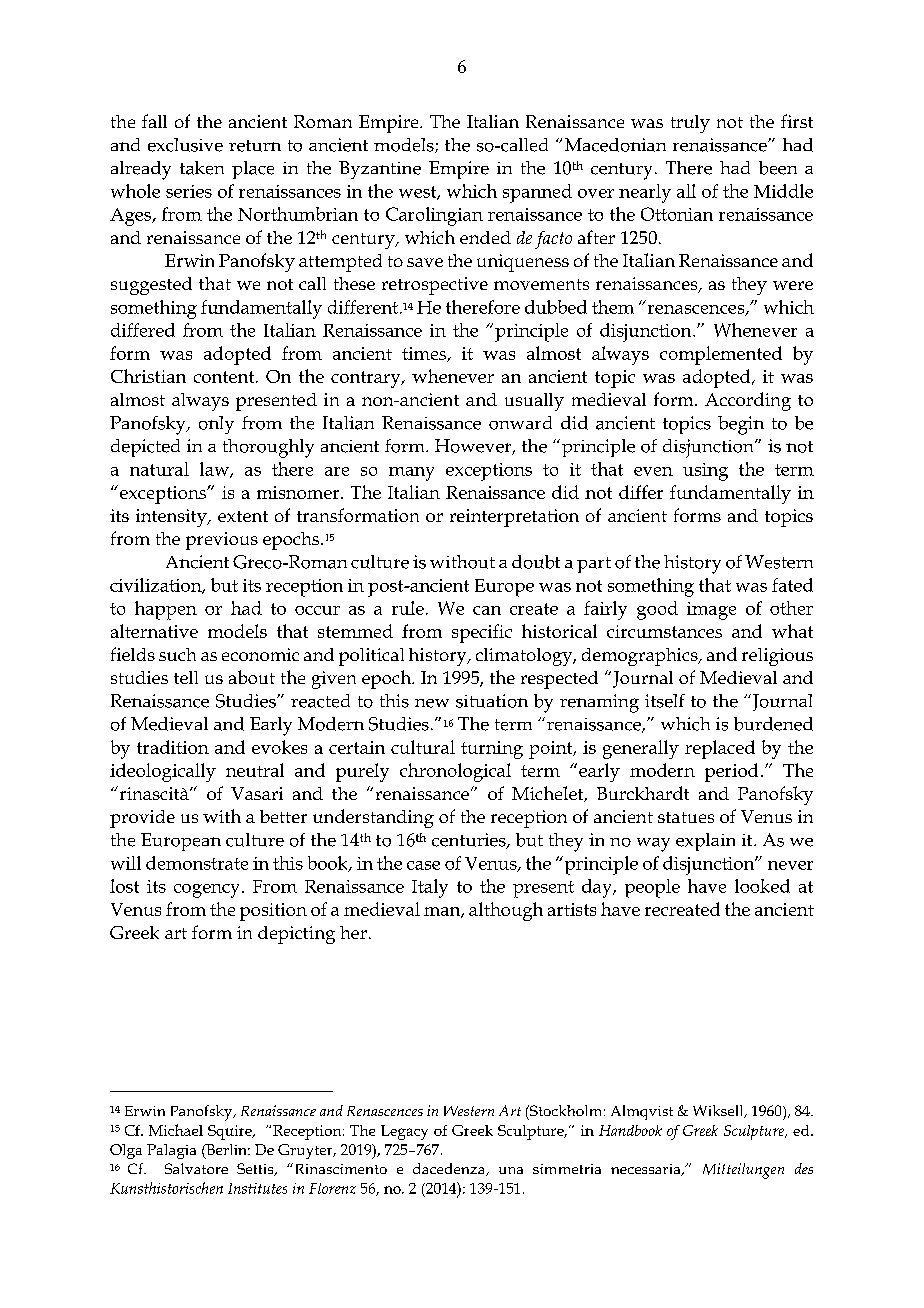  What do you see at coordinates (482, 633) in the screenshot?
I see `specific` at bounding box center [482, 633].
